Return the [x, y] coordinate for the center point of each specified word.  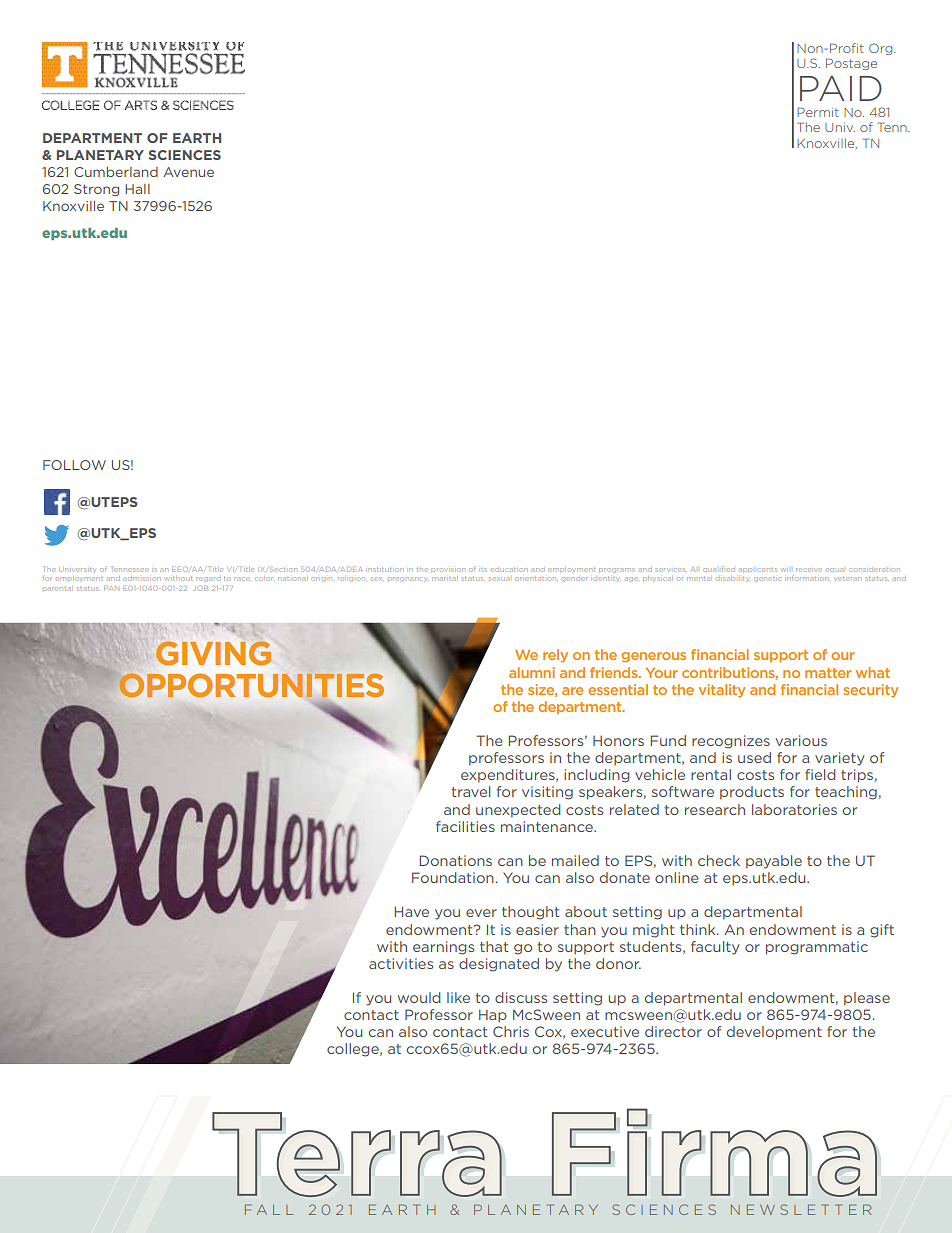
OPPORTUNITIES [250, 685]
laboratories [794, 809]
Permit [818, 112]
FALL [269, 1209]
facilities [465, 826]
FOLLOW [74, 465]
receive [808, 570]
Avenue [188, 172]
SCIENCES [184, 155]
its [484, 570]
